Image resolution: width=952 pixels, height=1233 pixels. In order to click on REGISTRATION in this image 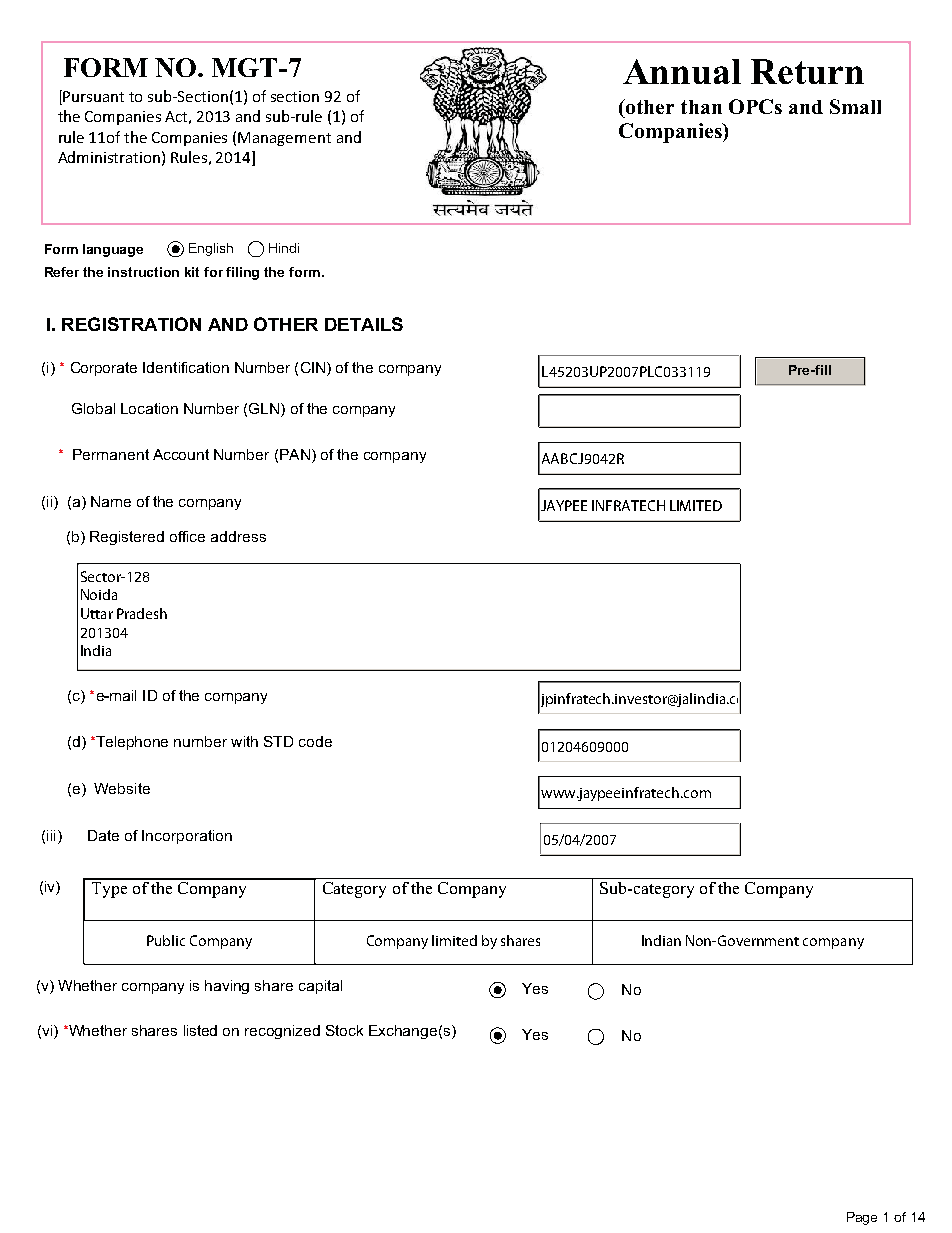, I will do `click(131, 324)`.
